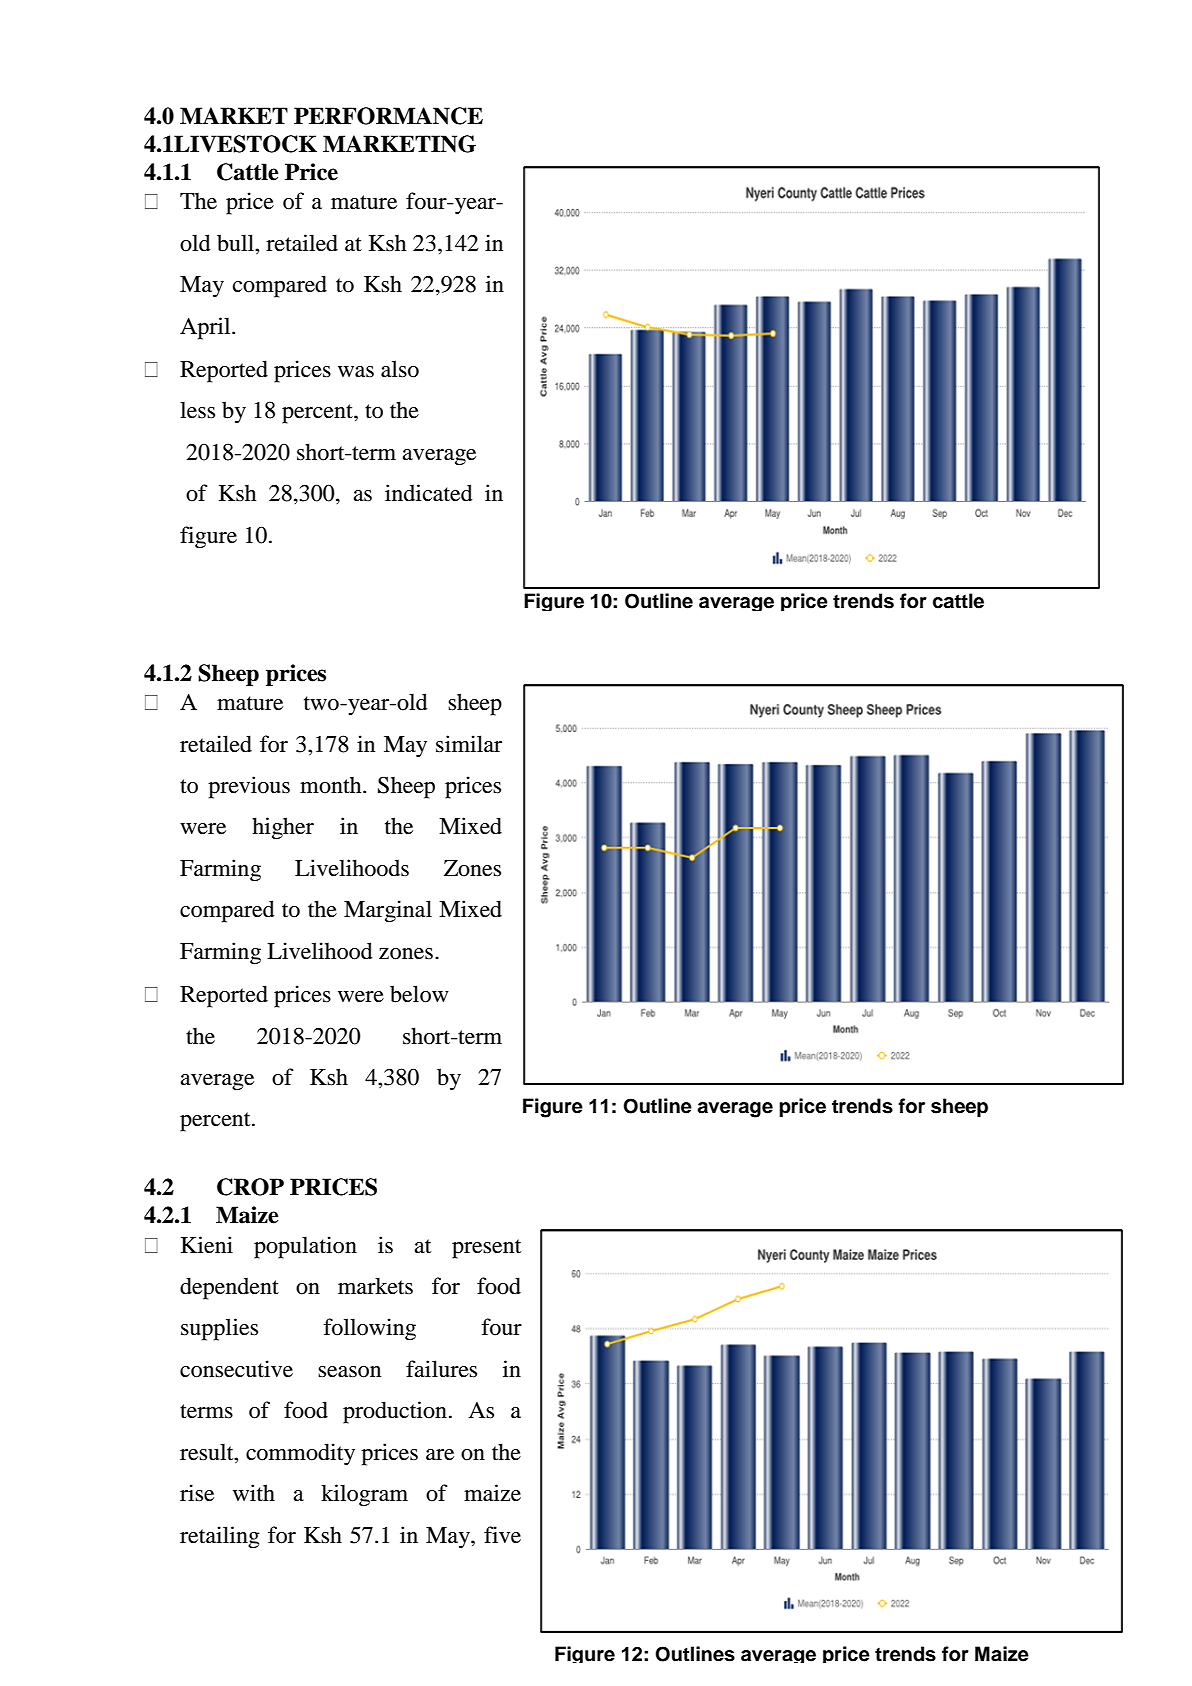  What do you see at coordinates (502, 1535) in the screenshot?
I see `five` at bounding box center [502, 1535].
